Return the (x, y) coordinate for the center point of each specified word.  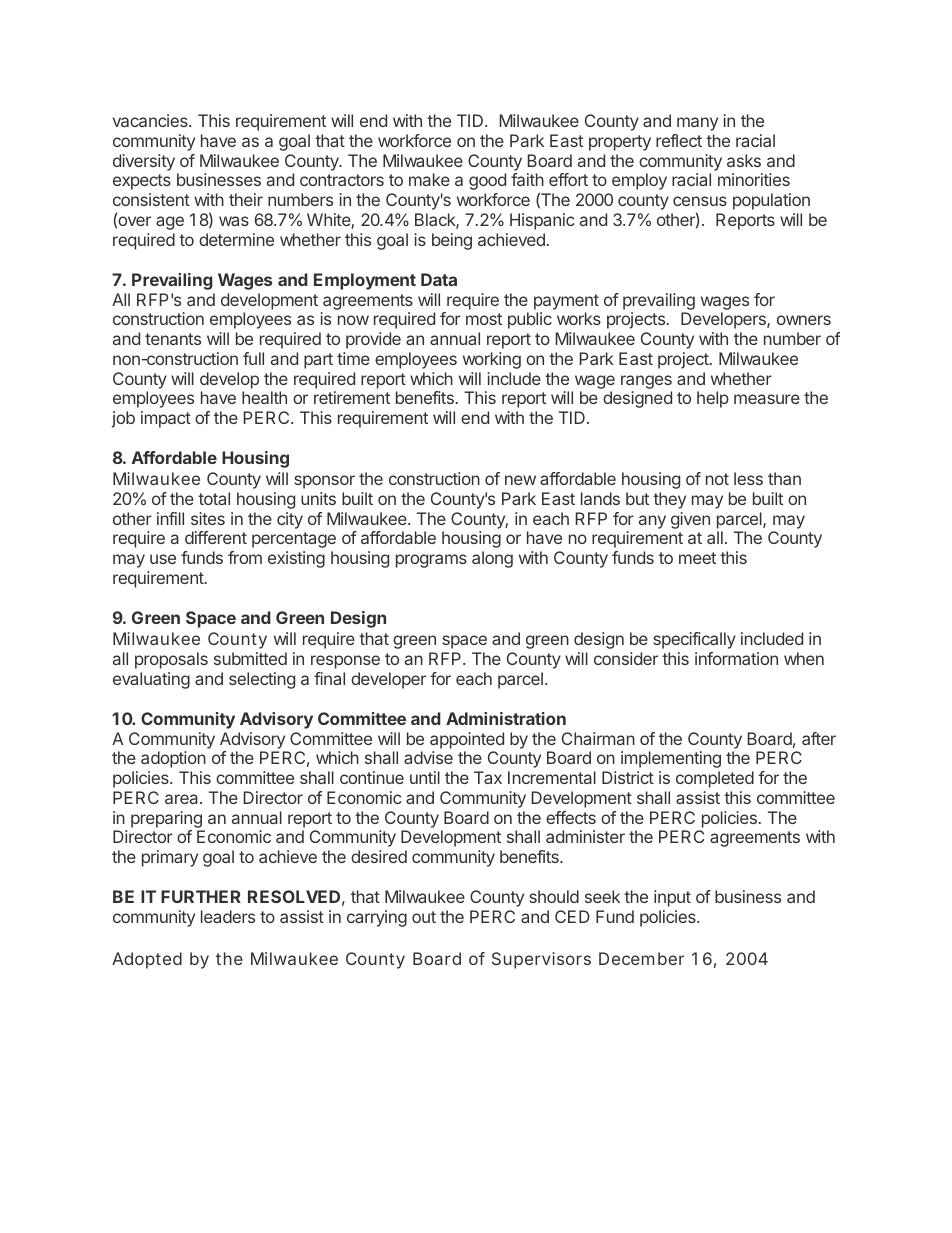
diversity (144, 162)
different (216, 537)
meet (697, 558)
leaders (228, 916)
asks (744, 160)
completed (715, 779)
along (492, 559)
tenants (173, 339)
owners (804, 320)
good (487, 181)
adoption (173, 759)
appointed (467, 740)
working (492, 360)
